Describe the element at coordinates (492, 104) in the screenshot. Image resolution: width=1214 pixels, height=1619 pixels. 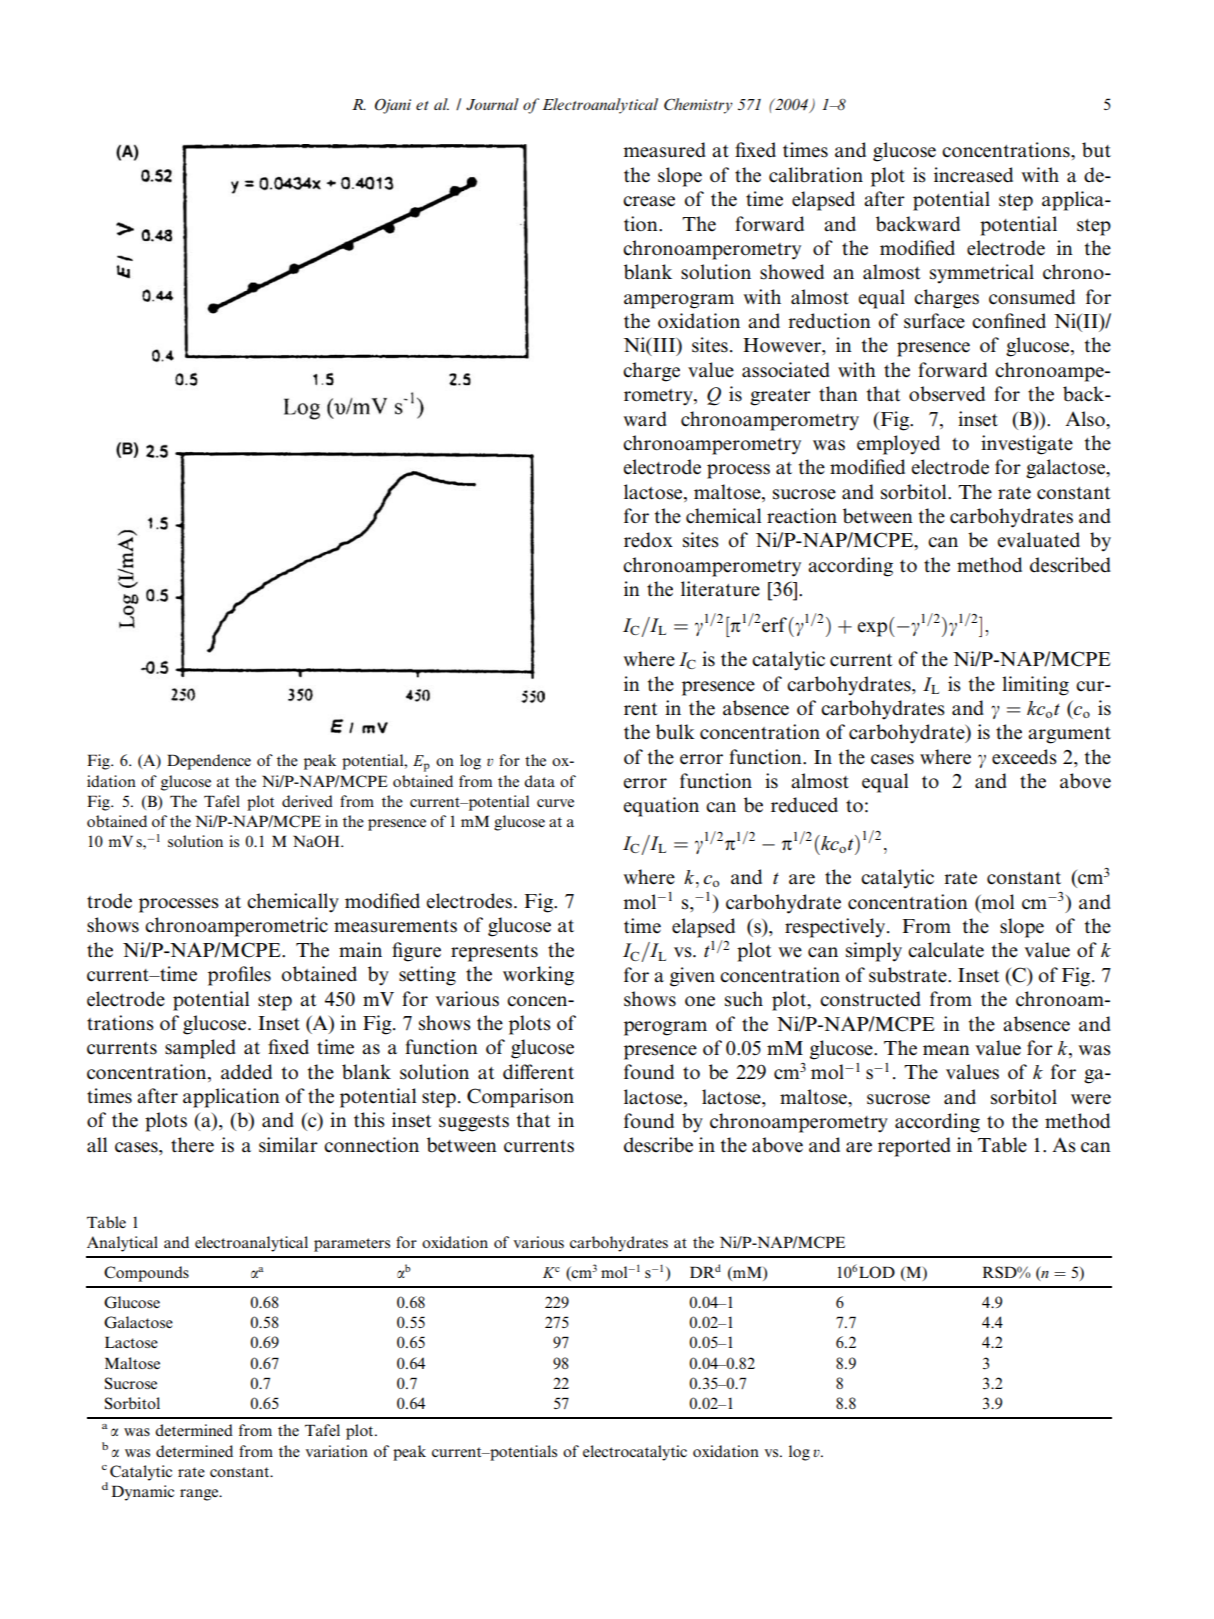
I see `Journal` at that location.
